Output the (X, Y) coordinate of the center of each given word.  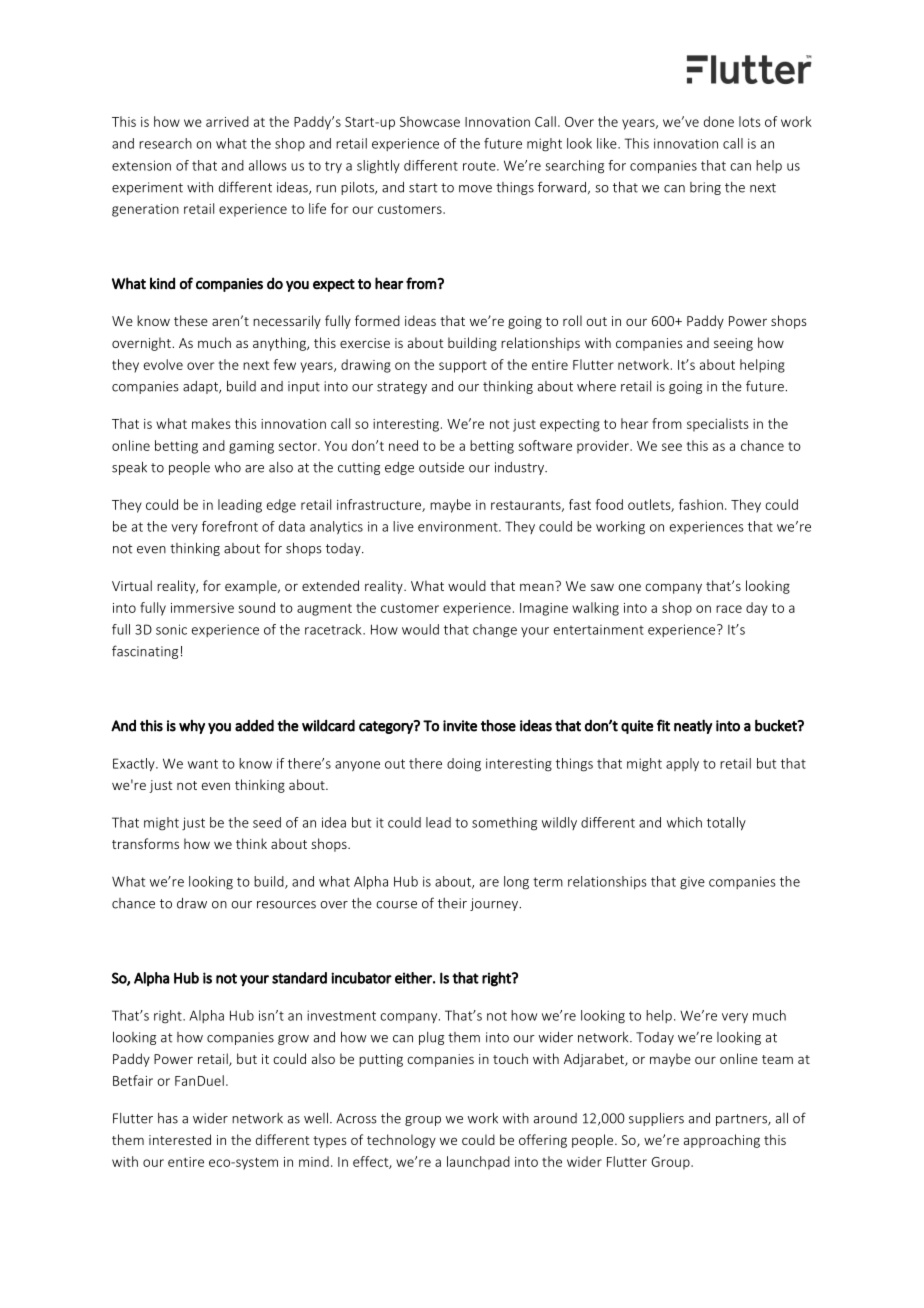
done (719, 121)
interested (180, 1139)
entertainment (599, 630)
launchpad (478, 1163)
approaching (722, 1141)
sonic (171, 629)
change (495, 631)
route (480, 166)
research (165, 143)
